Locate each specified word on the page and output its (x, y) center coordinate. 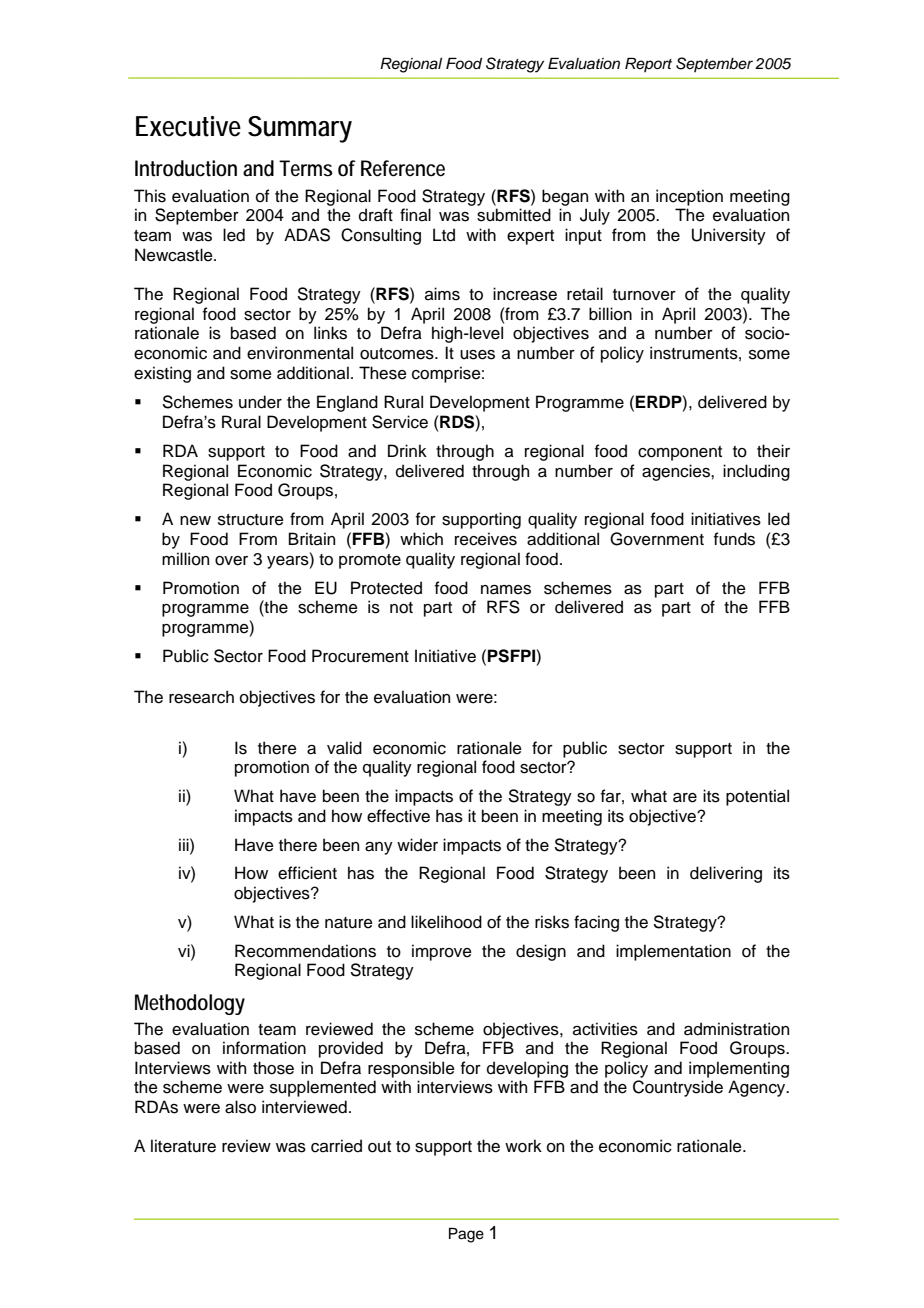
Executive (188, 126)
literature (183, 1146)
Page (466, 1235)
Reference (403, 168)
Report (648, 64)
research (201, 697)
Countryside (678, 1088)
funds (734, 539)
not (401, 608)
